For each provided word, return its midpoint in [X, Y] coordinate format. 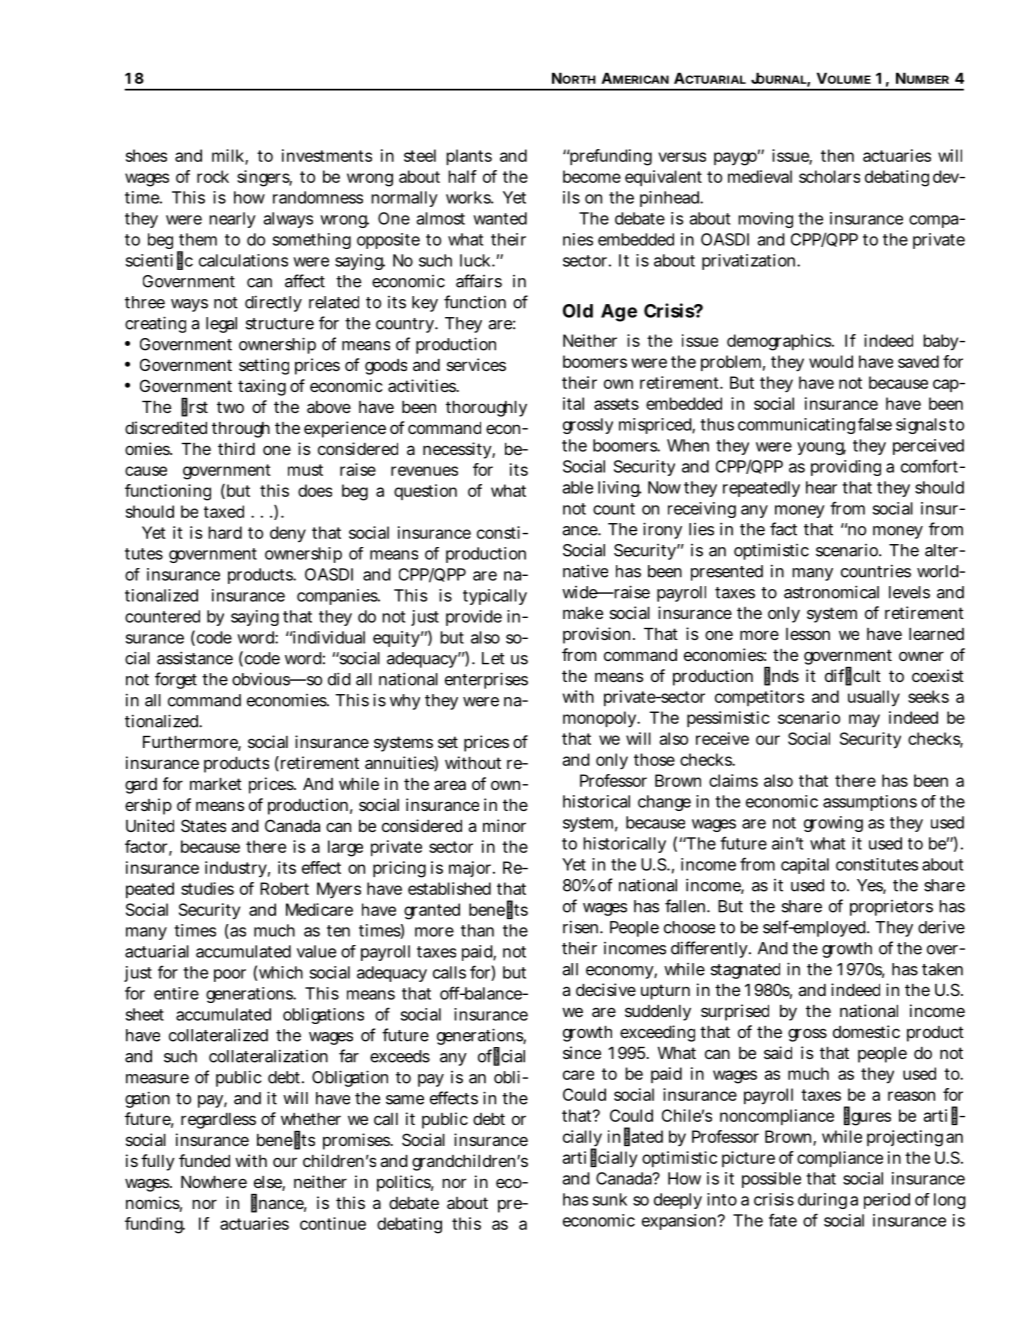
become [592, 176]
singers [264, 178]
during [822, 1201]
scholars [829, 176]
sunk [610, 1199]
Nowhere [214, 1182]
